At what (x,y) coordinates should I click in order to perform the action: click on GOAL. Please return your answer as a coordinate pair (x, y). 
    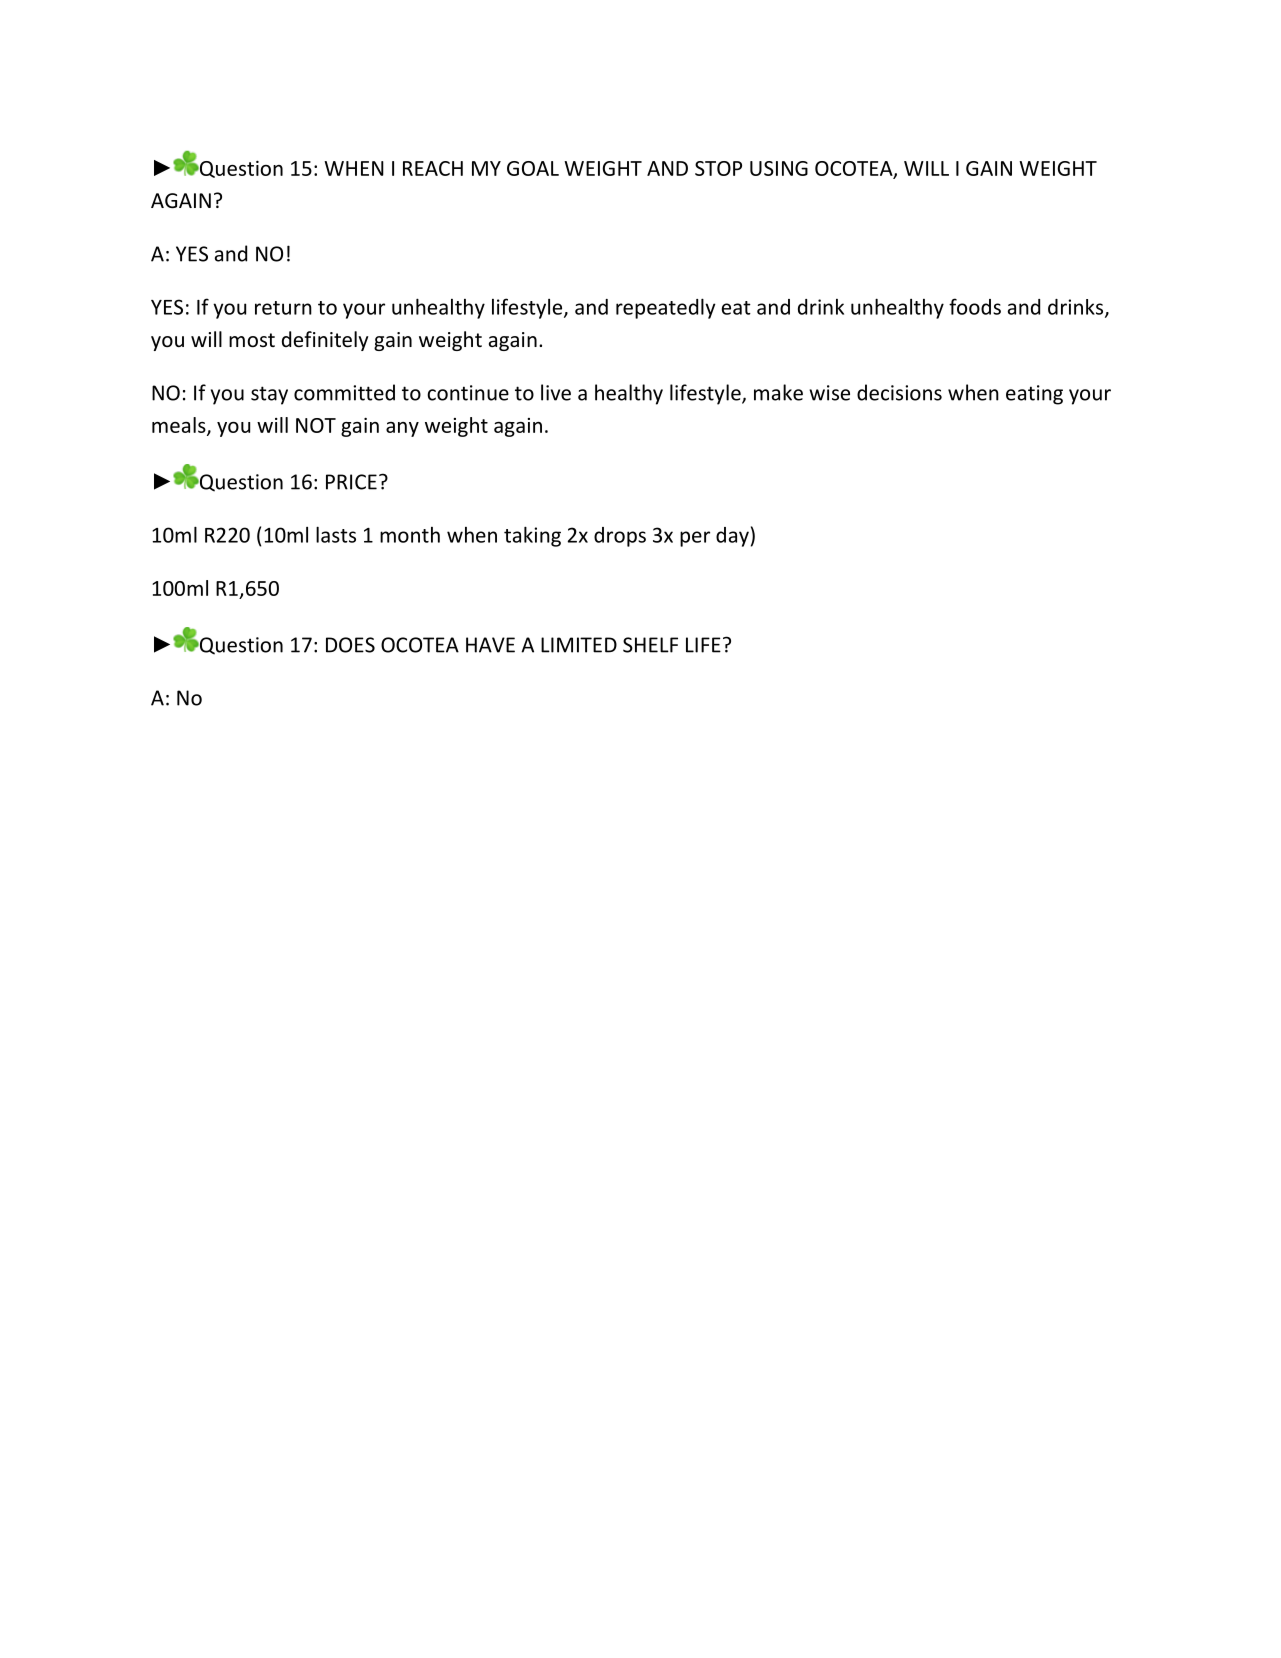
    Looking at the image, I should click on (533, 168).
